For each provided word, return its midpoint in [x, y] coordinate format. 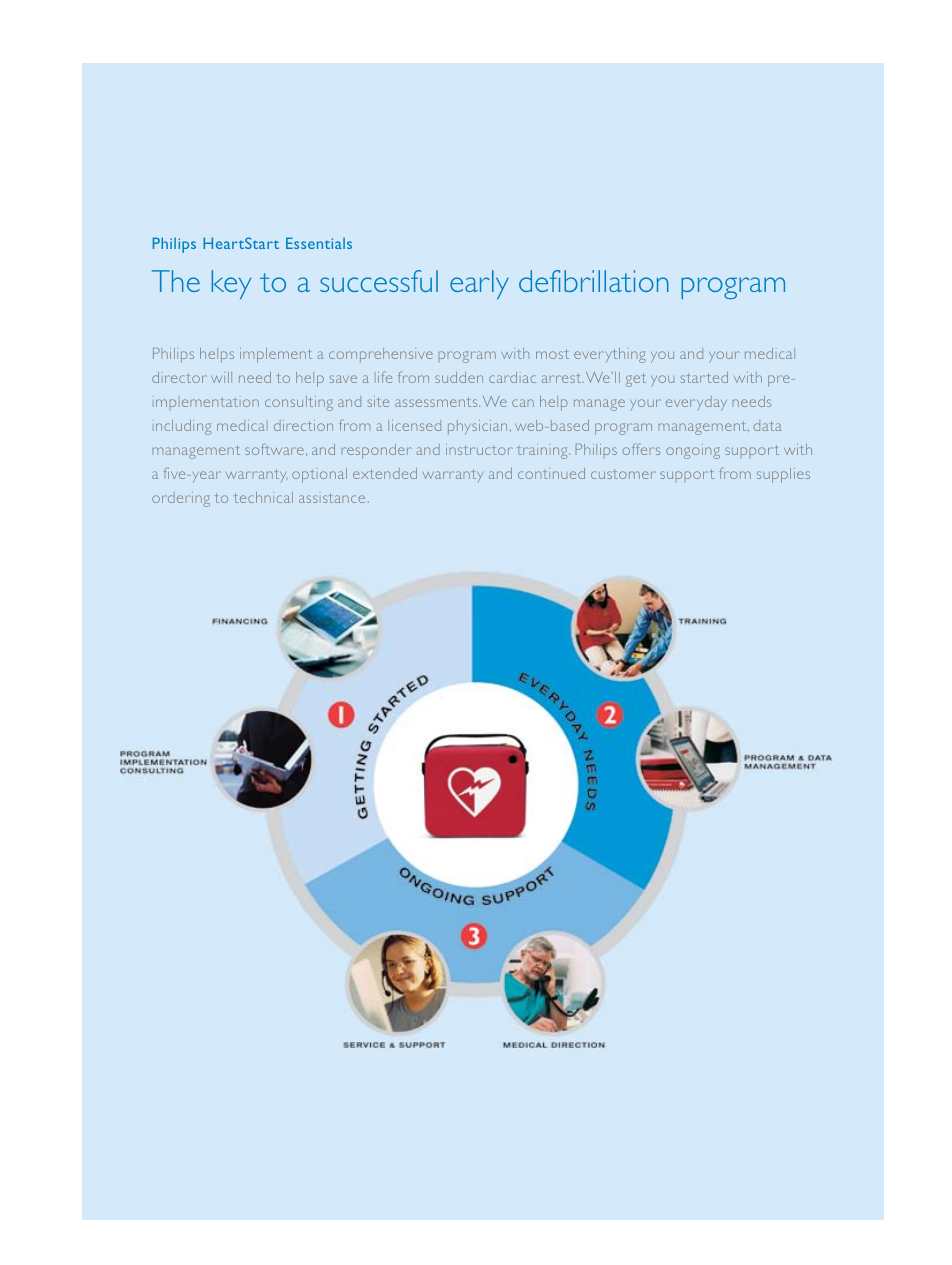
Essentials [319, 243]
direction [303, 425]
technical [263, 497]
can [523, 403]
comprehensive [381, 355]
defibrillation [594, 281]
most [552, 354]
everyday [696, 403]
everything [610, 355]
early [479, 284]
